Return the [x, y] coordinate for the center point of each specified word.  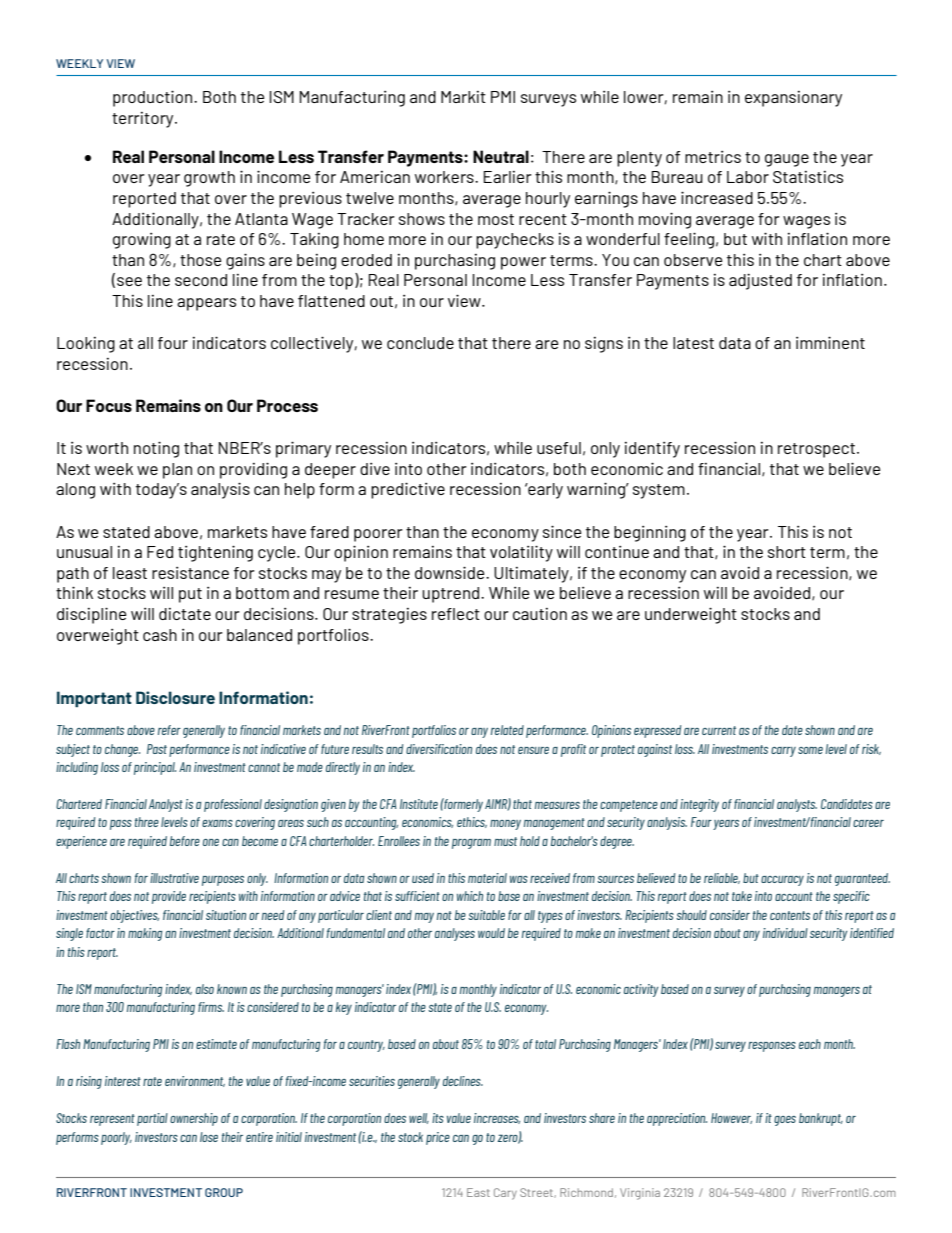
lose [209, 1137]
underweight [691, 615]
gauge [787, 160]
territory [144, 120]
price [438, 1138]
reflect [456, 614]
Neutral [501, 156]
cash [160, 635]
